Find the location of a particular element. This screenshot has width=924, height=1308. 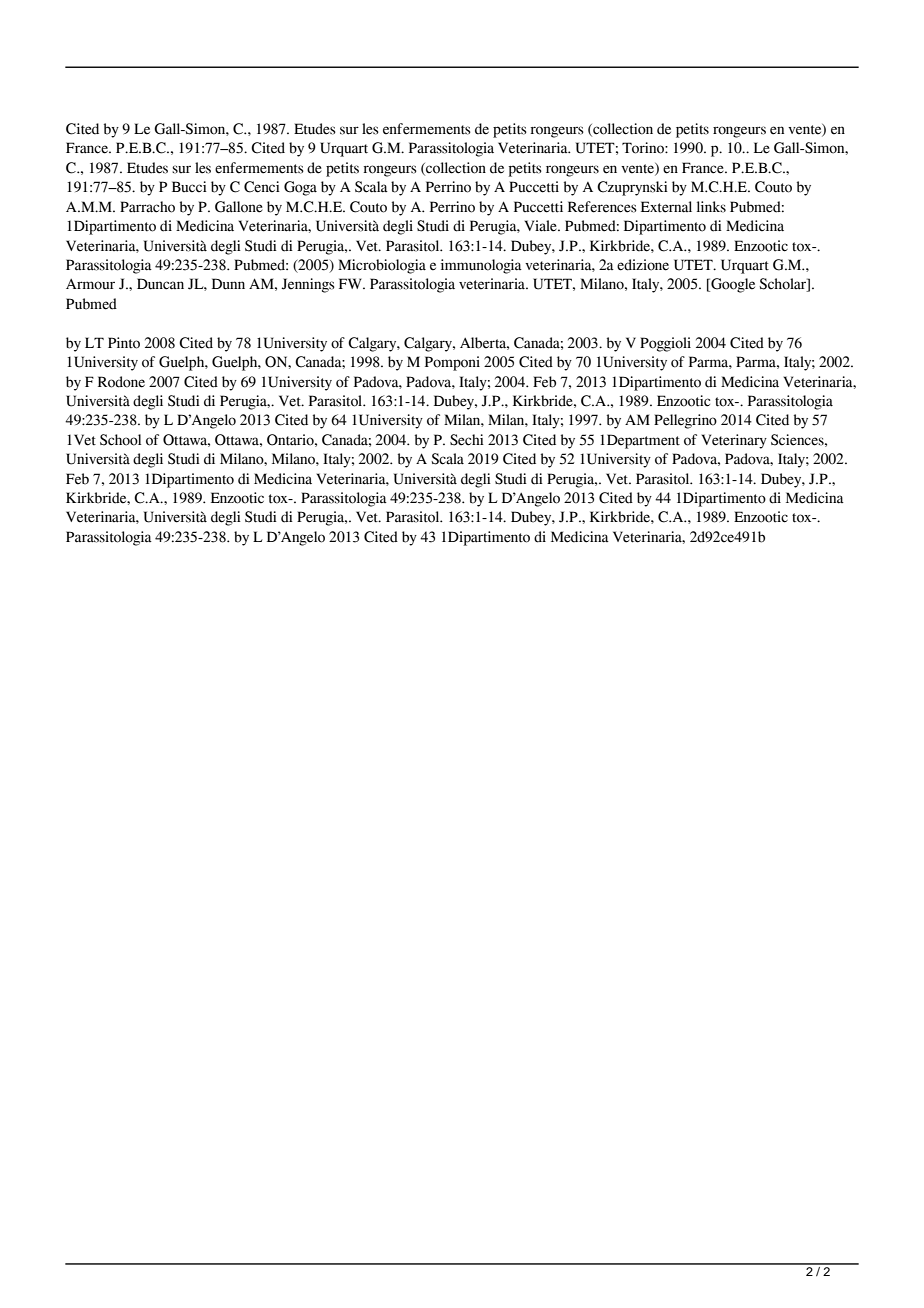

References is located at coordinates (602, 207).
